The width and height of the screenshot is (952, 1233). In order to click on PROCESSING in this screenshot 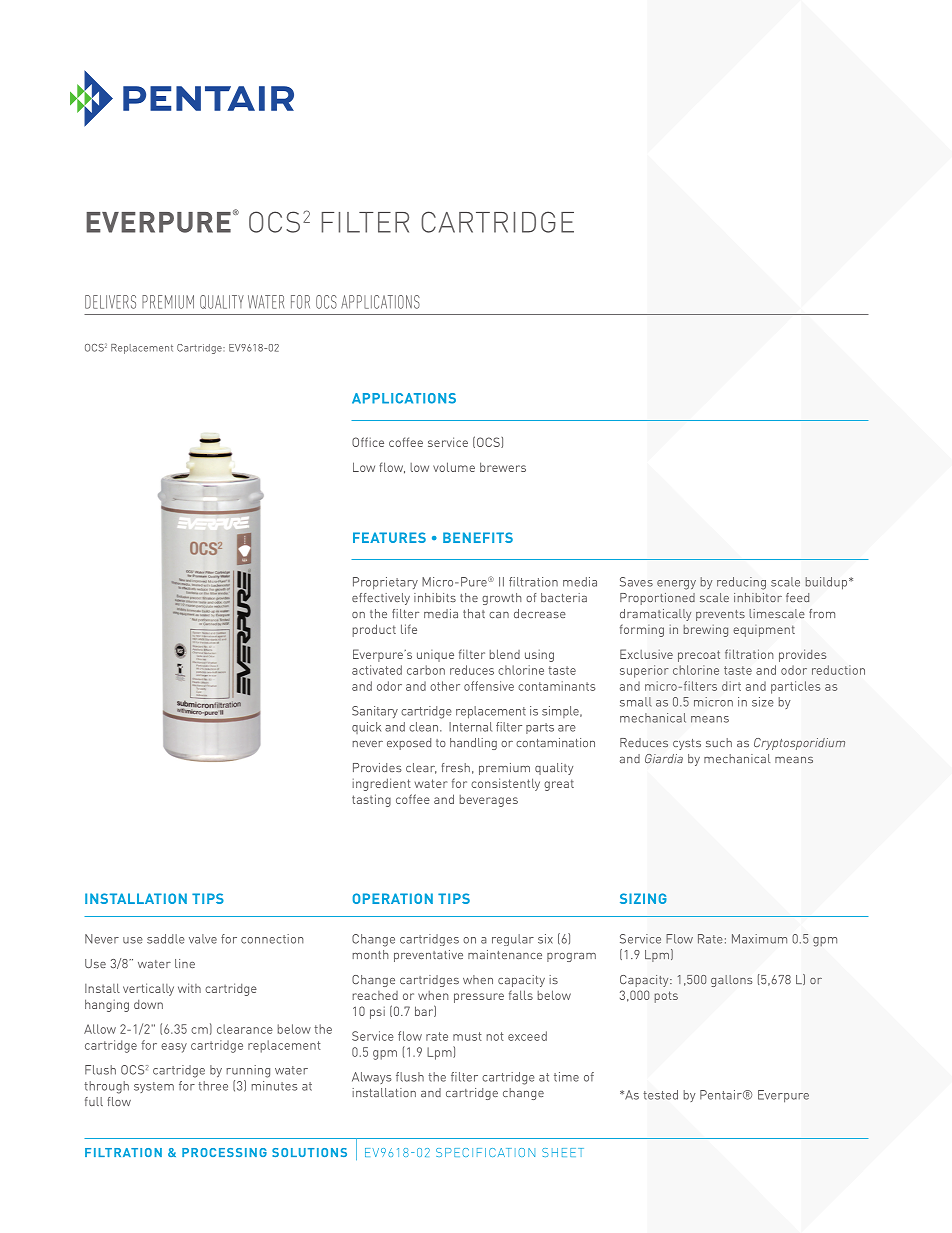, I will do `click(224, 1152)`.
